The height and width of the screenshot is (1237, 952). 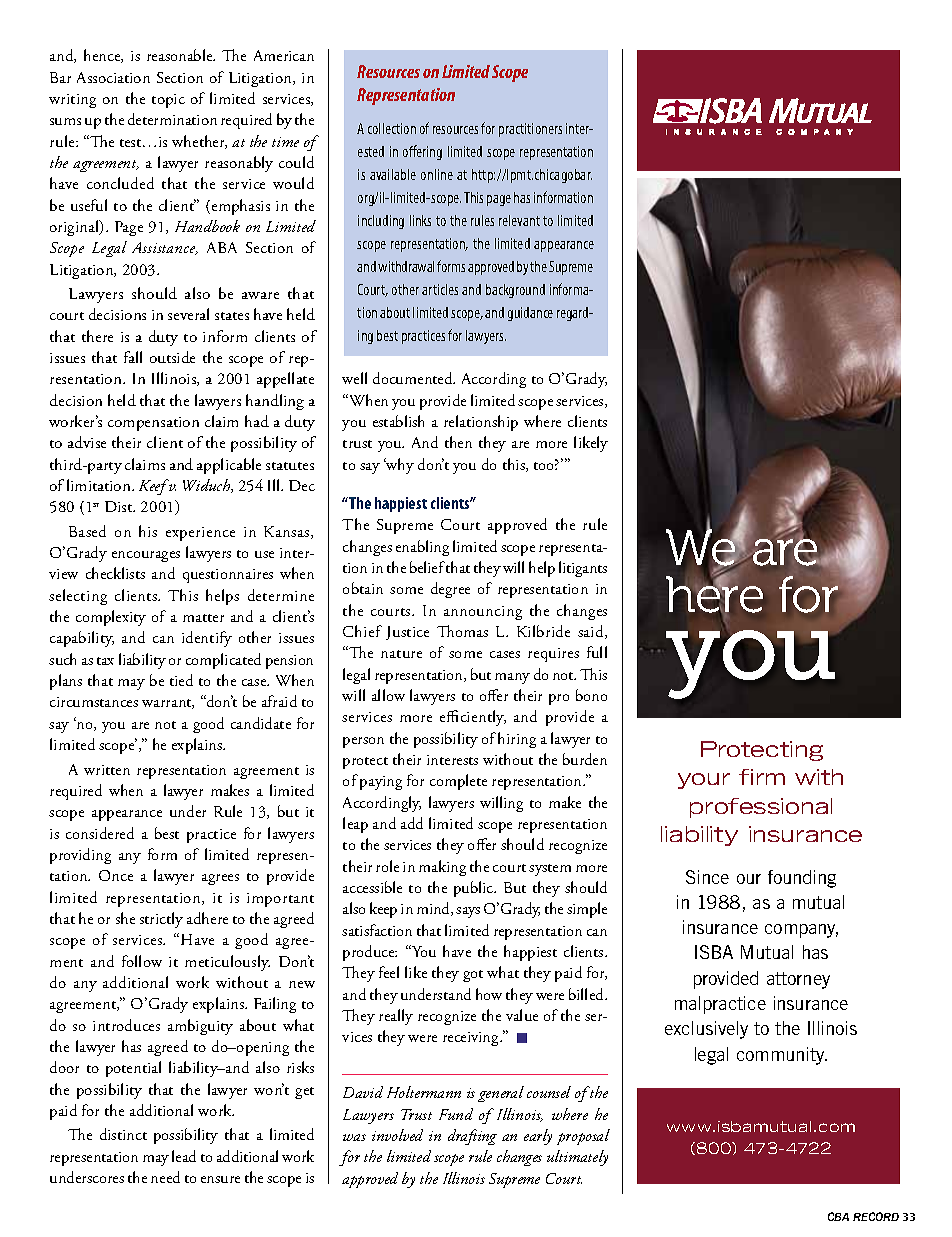 I want to click on topic, so click(x=168, y=101).
